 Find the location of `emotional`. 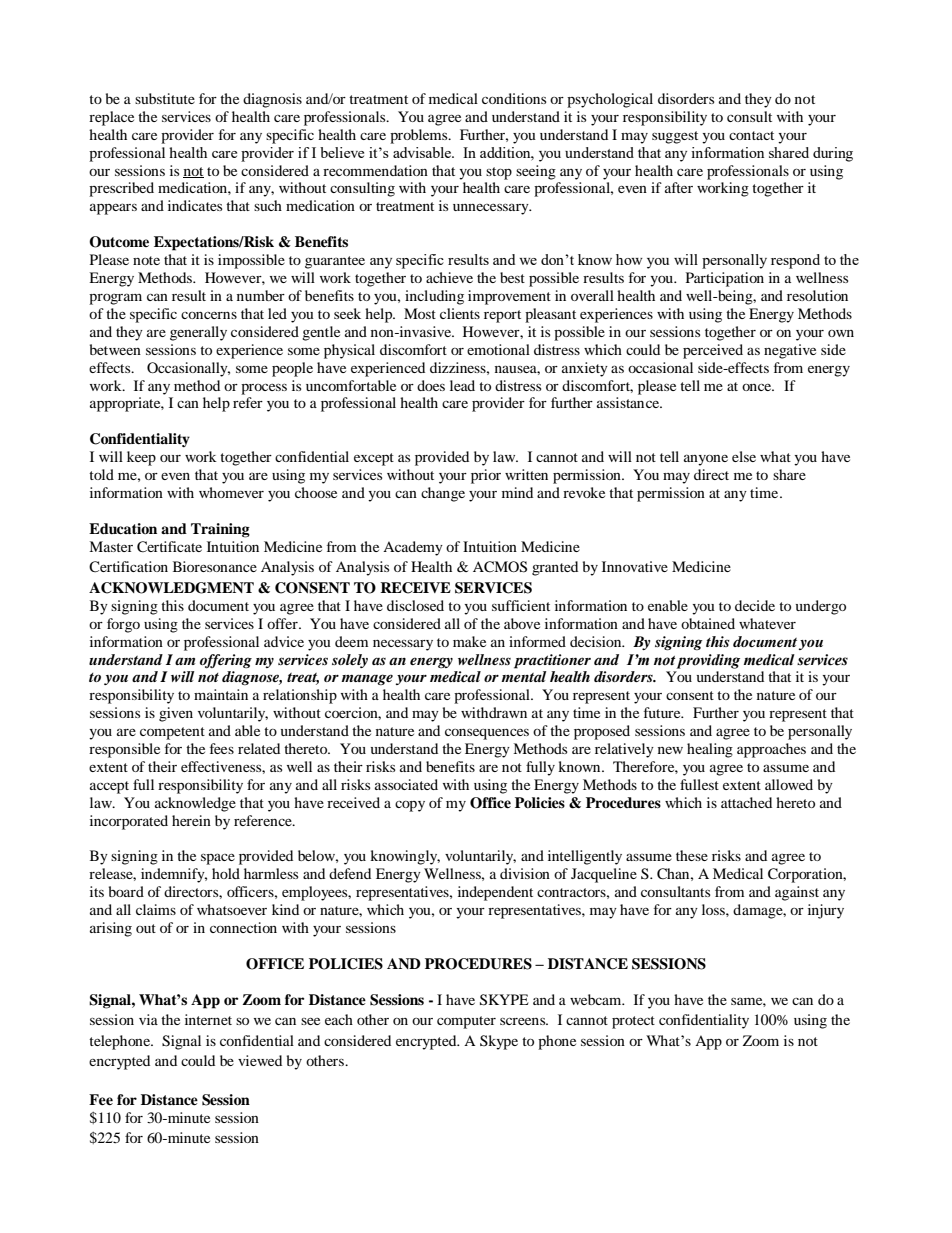

emotional is located at coordinates (498, 349).
